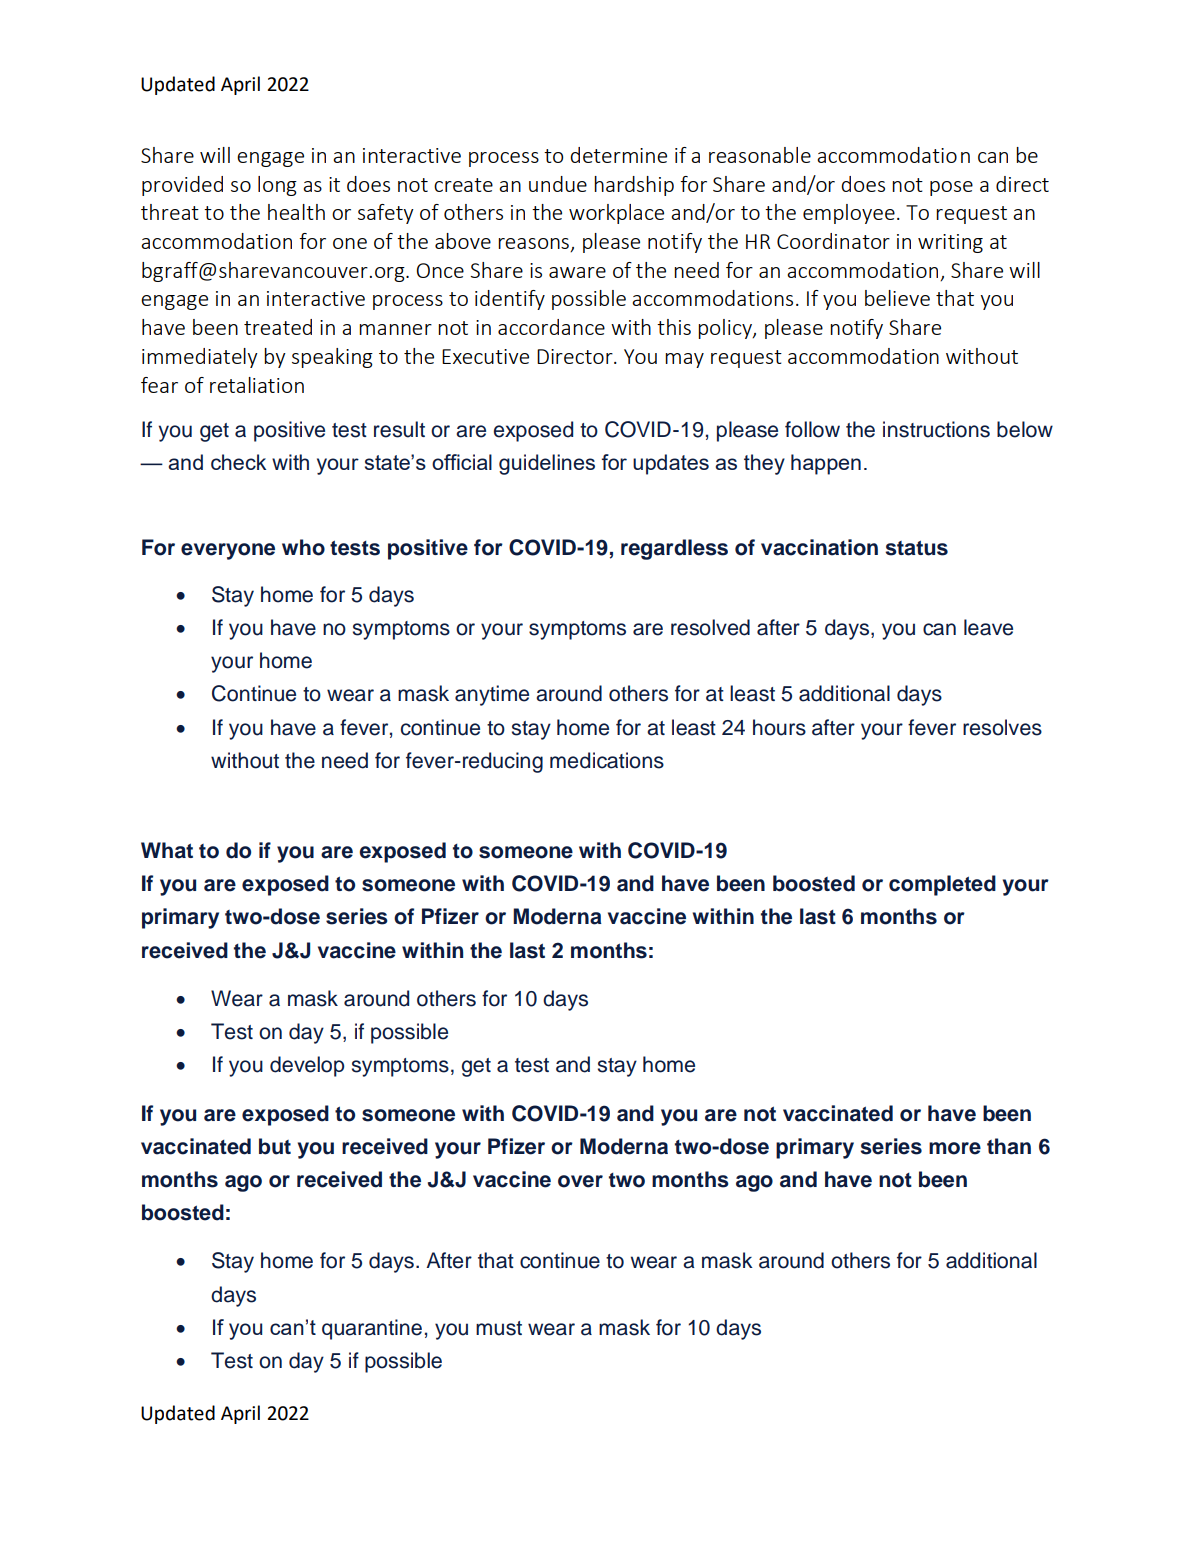  Describe the element at coordinates (955, 1148) in the document. I see `more` at that location.
